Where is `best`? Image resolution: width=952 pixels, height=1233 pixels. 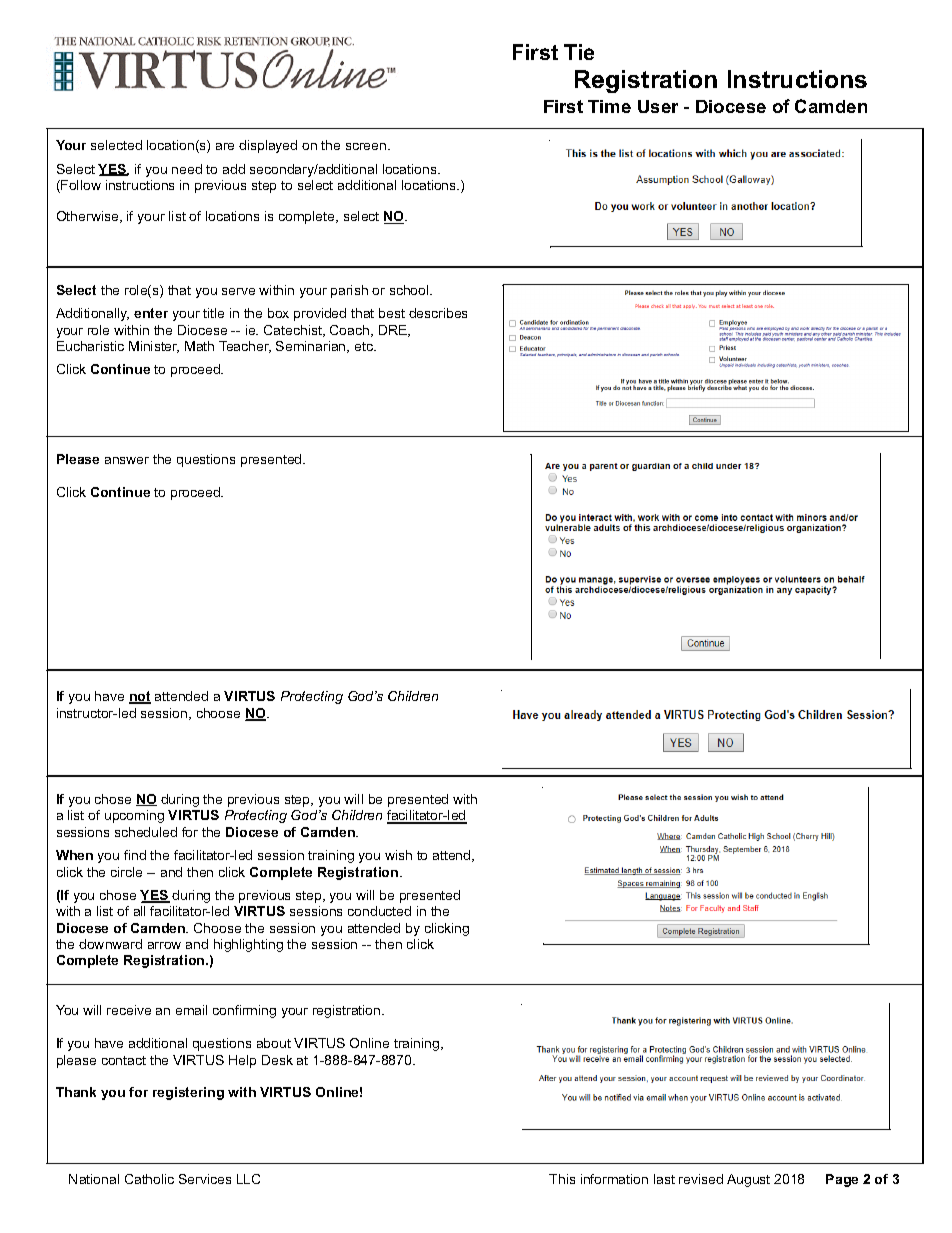 best is located at coordinates (392, 313).
